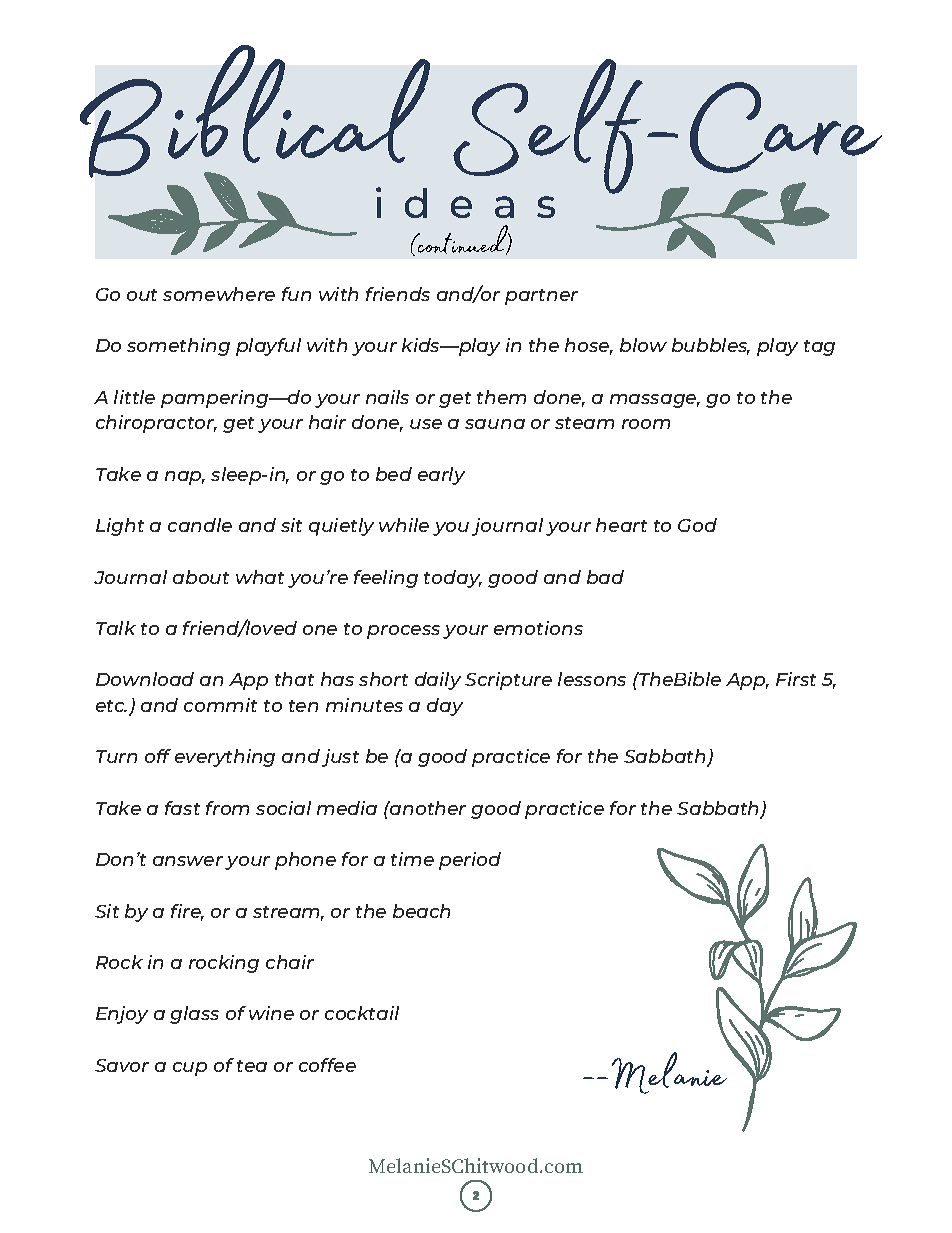  I want to click on beach, so click(421, 911).
